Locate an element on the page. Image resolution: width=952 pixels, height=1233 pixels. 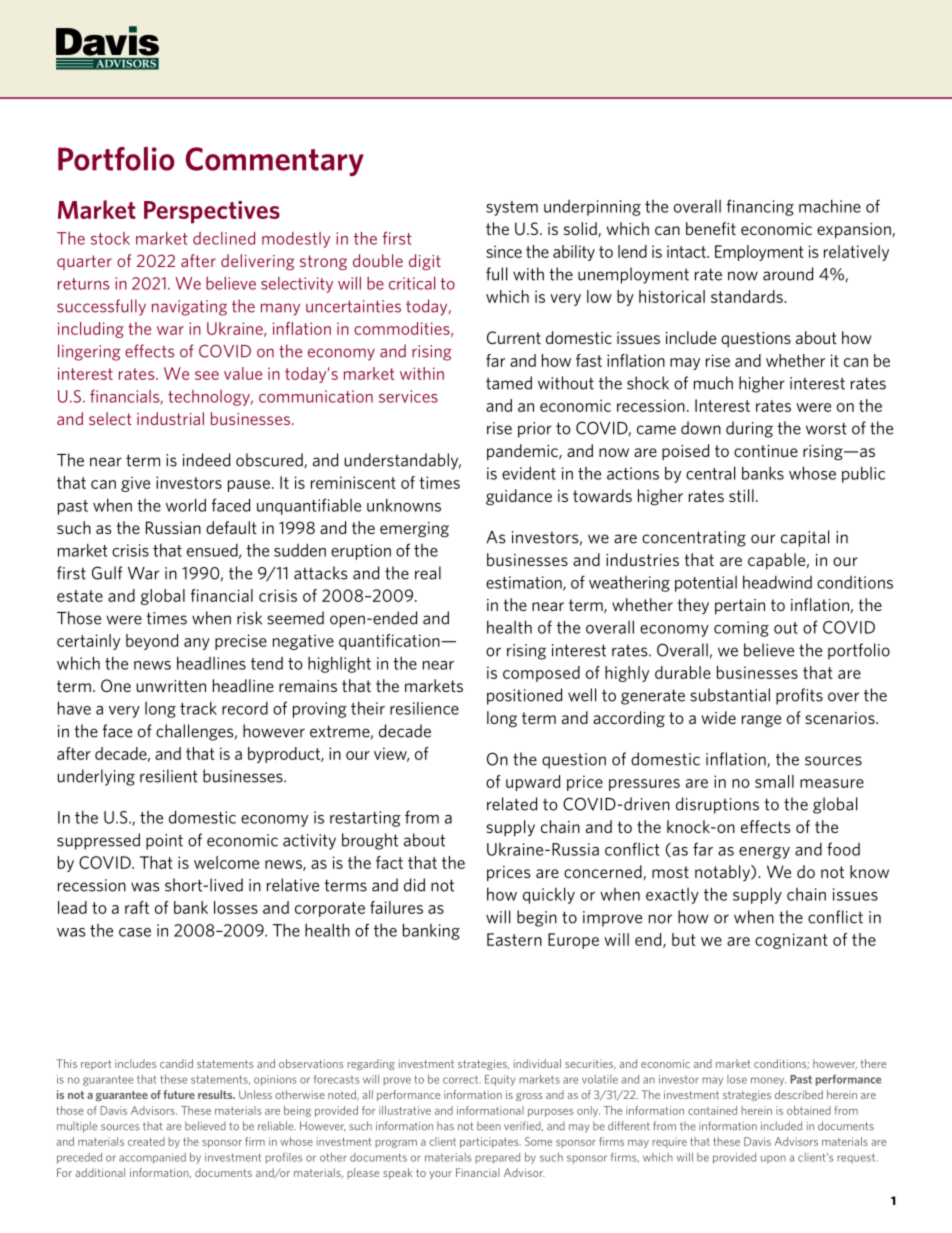
positioned is located at coordinates (524, 696).
